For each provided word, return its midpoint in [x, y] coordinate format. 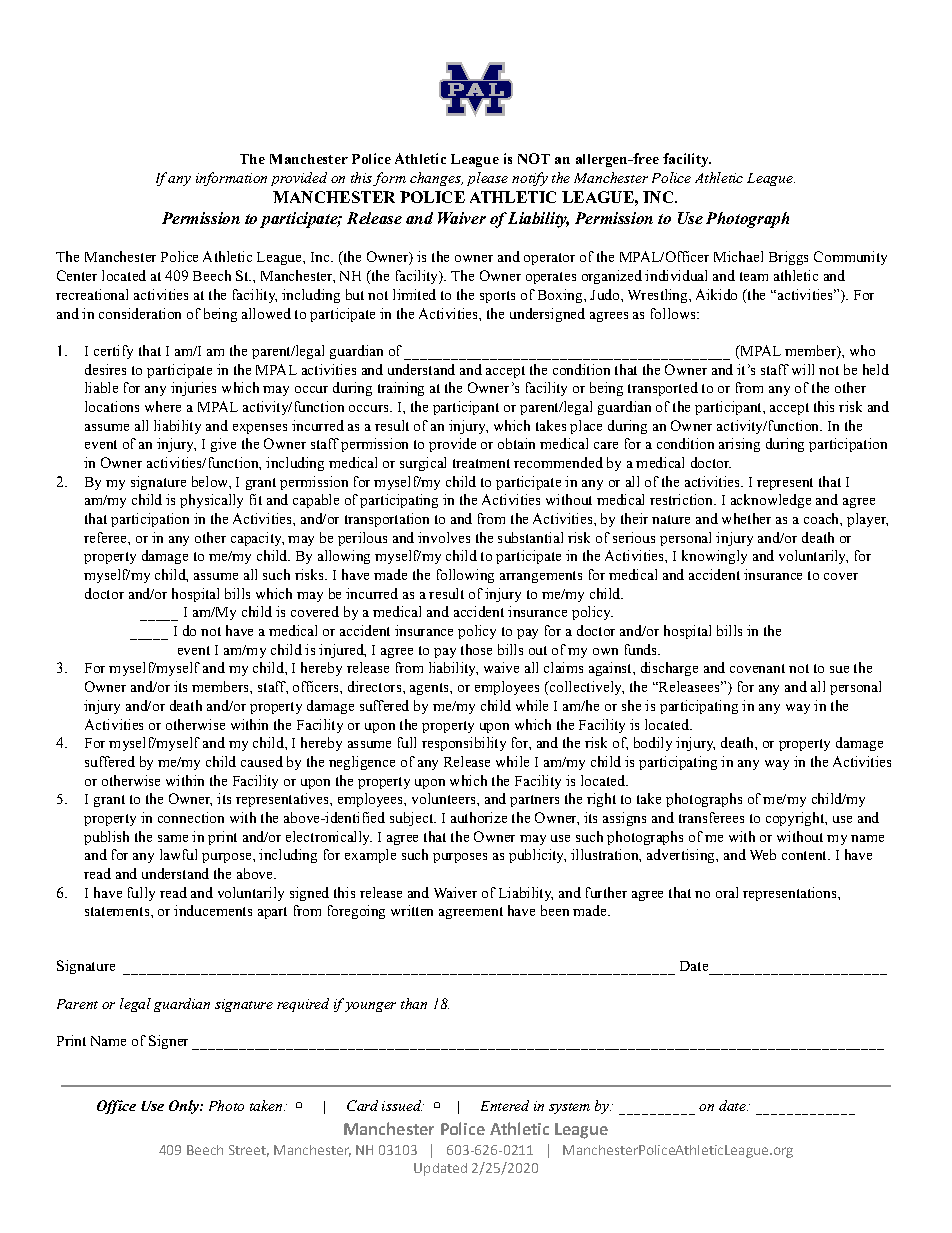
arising [739, 445]
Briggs [788, 258]
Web [763, 854]
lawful [178, 854]
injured [342, 651]
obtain [516, 443]
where [163, 406]
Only [185, 1107]
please [487, 179]
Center [77, 275]
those [476, 649]
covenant [757, 668]
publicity [537, 856]
